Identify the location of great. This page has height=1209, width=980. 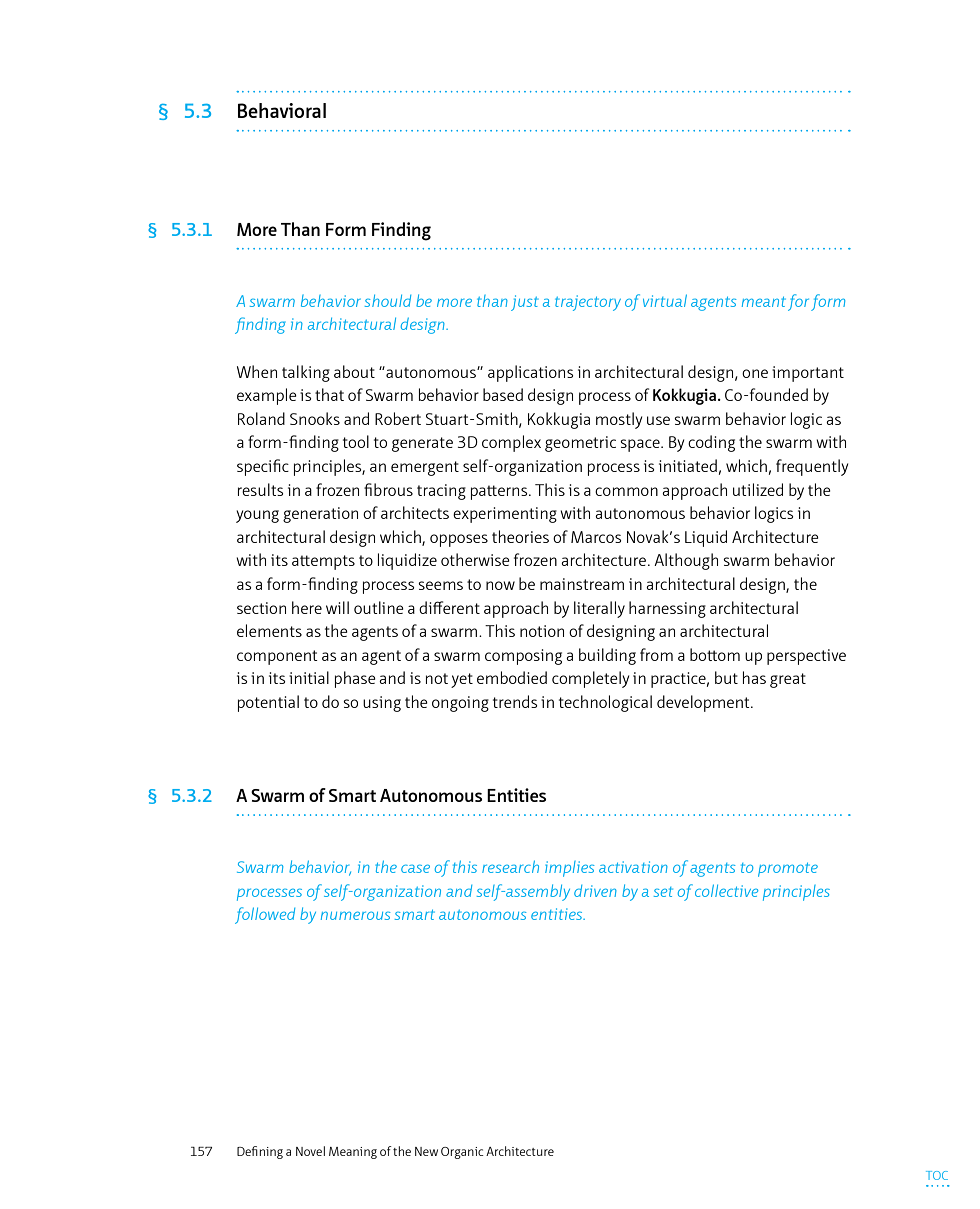
(788, 680).
